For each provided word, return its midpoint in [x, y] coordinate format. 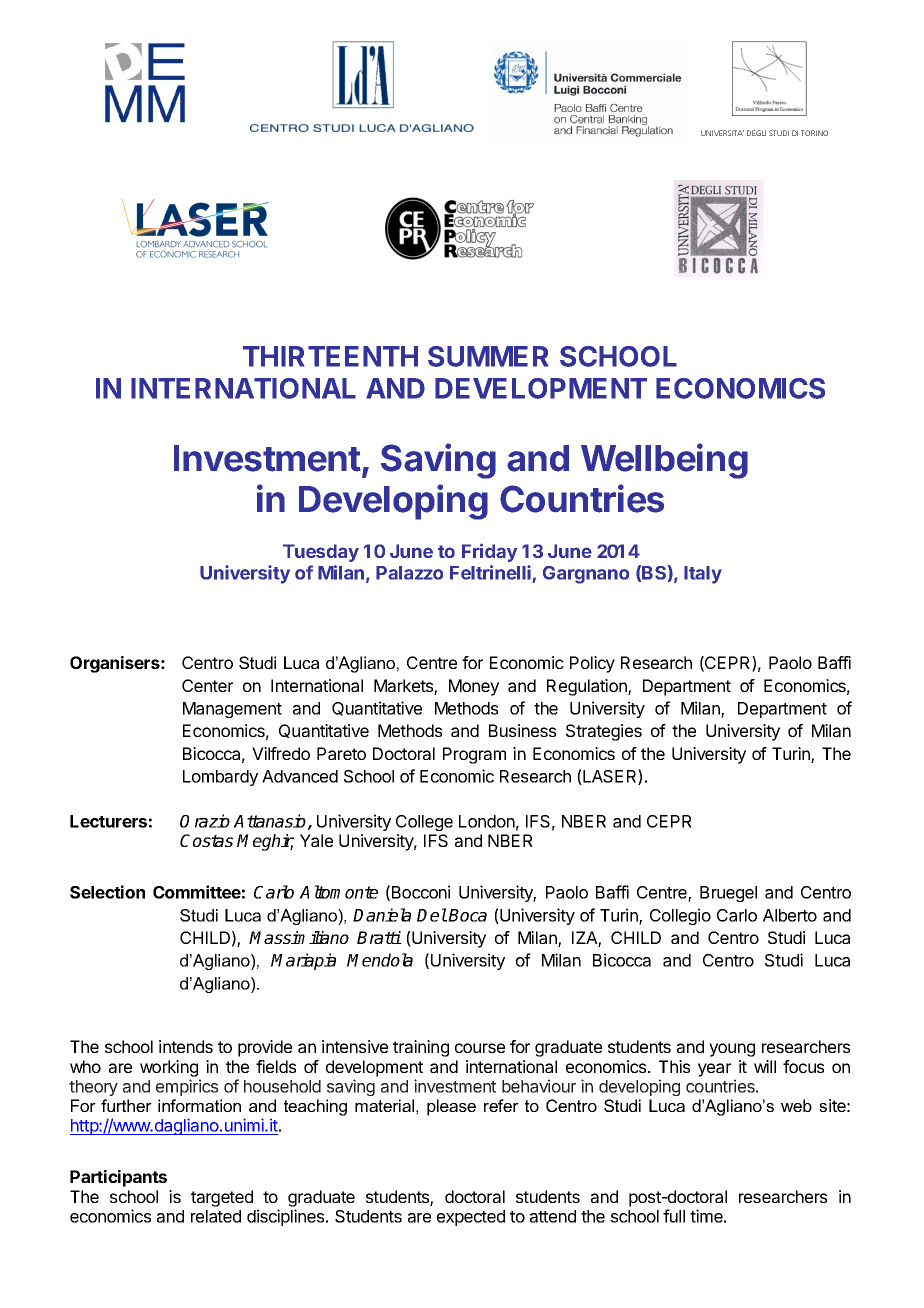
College [424, 823]
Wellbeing [664, 461]
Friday [489, 552]
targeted [222, 1198]
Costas [206, 840]
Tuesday [321, 553]
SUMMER [488, 356]
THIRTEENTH [330, 356]
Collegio [680, 916]
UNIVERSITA [722, 133]
